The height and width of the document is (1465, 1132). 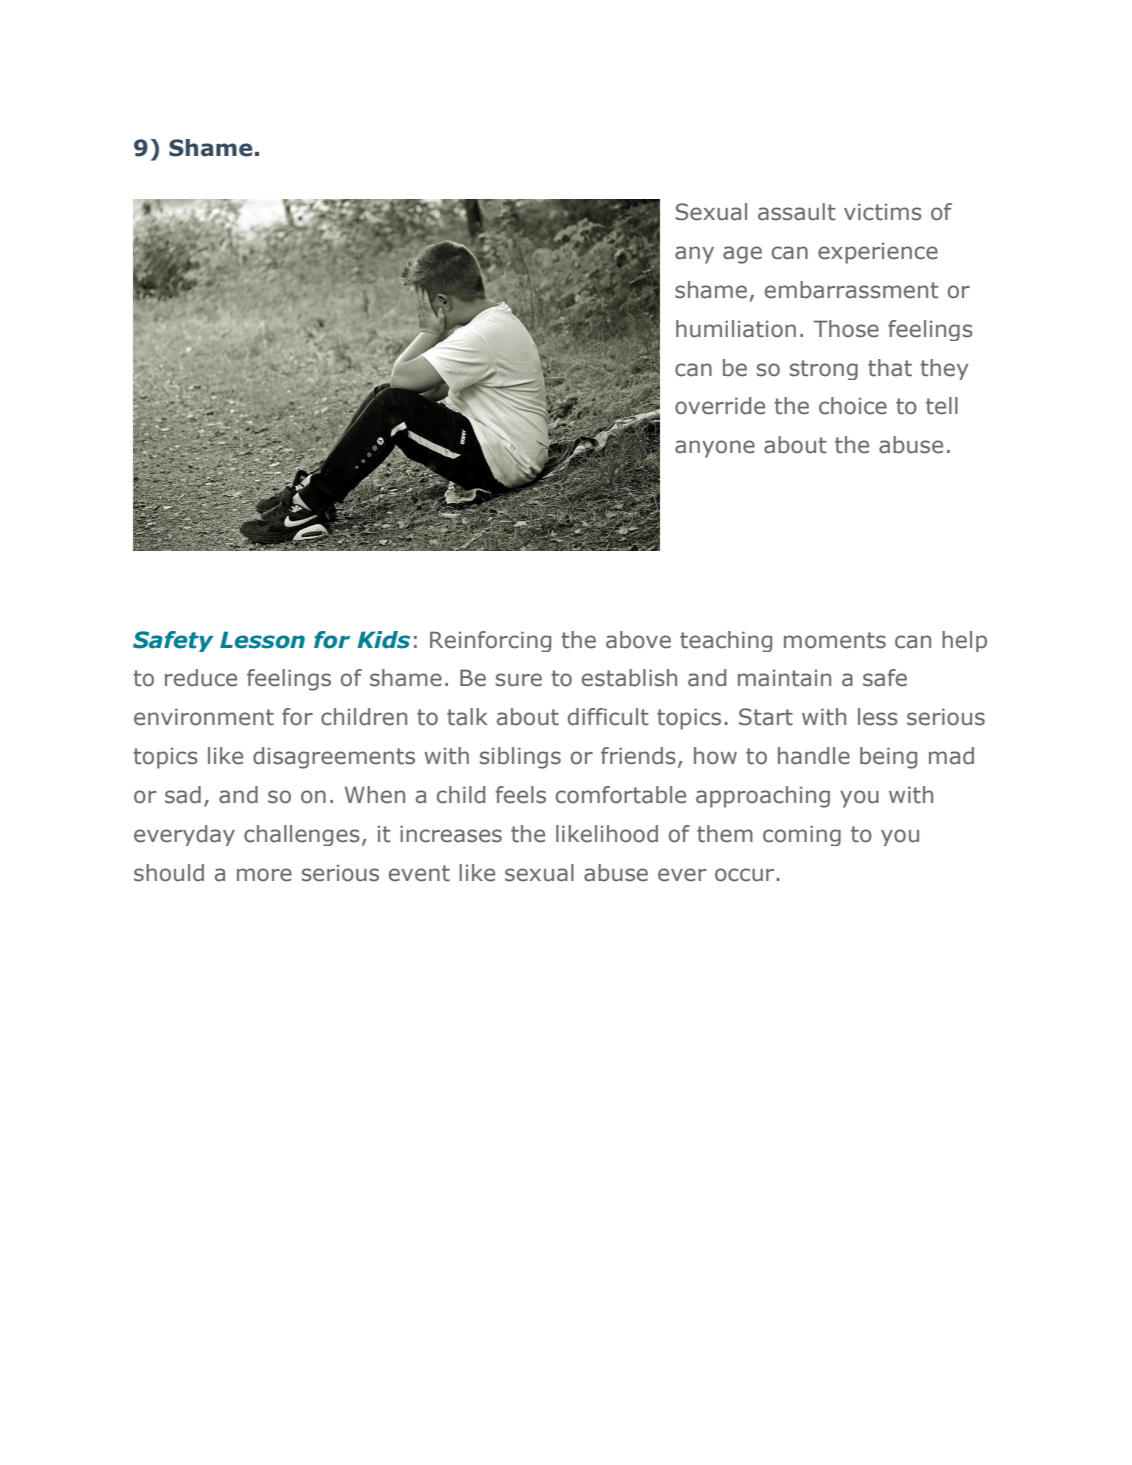 What do you see at coordinates (742, 255) in the document?
I see `age` at bounding box center [742, 255].
